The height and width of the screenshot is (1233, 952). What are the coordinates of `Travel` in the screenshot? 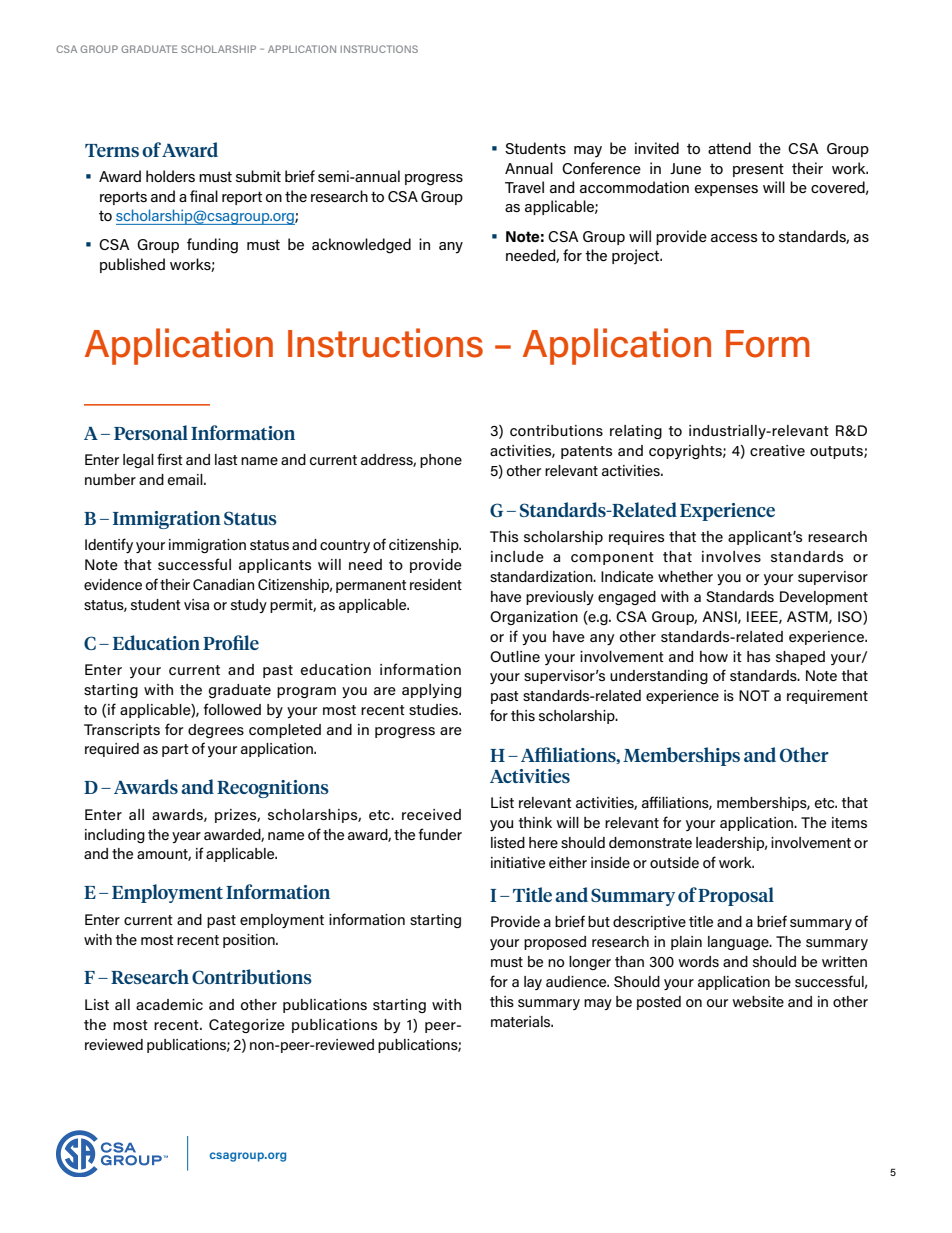 It's located at (524, 187).
